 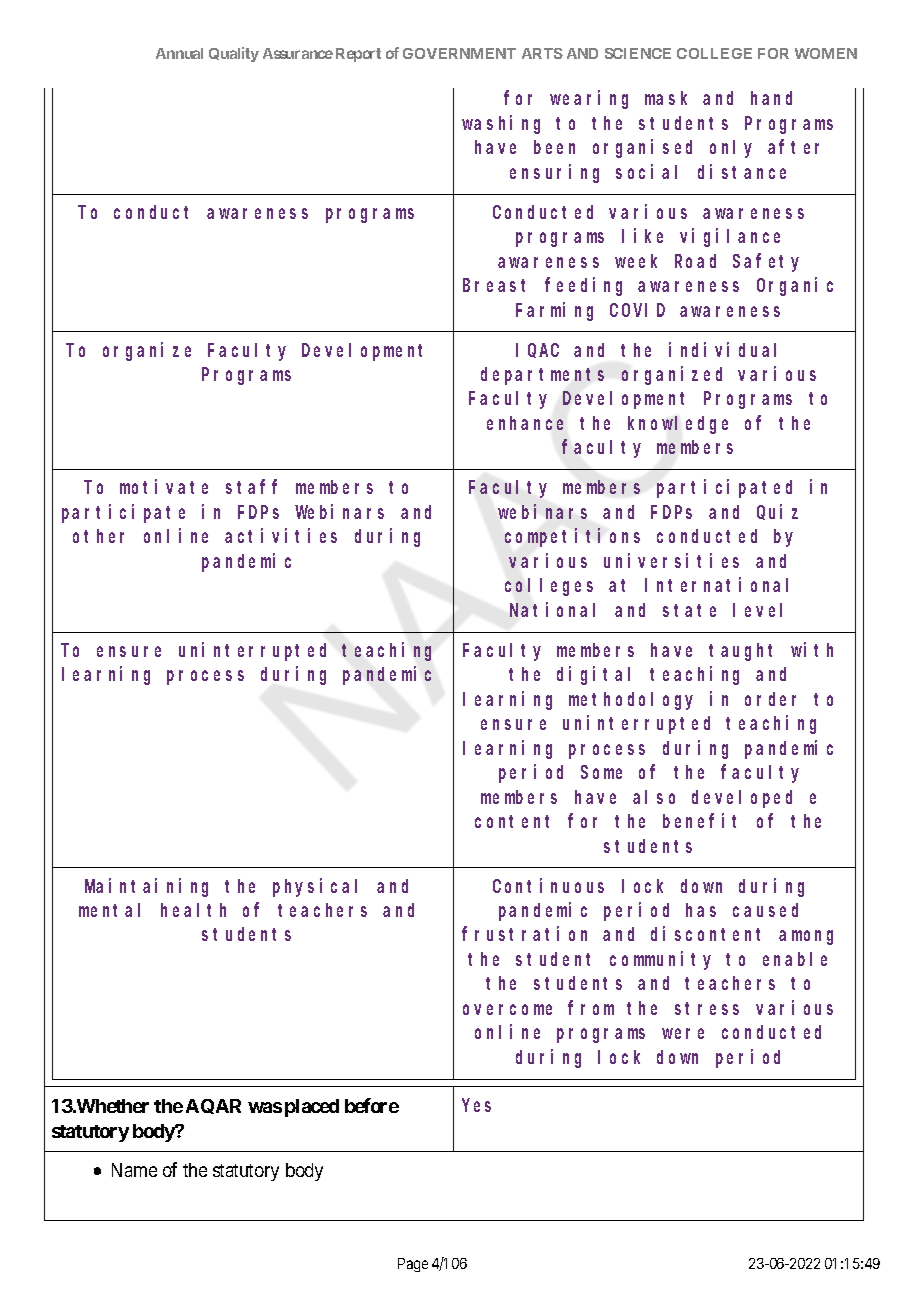 I want to click on motivate, so click(x=164, y=487).
